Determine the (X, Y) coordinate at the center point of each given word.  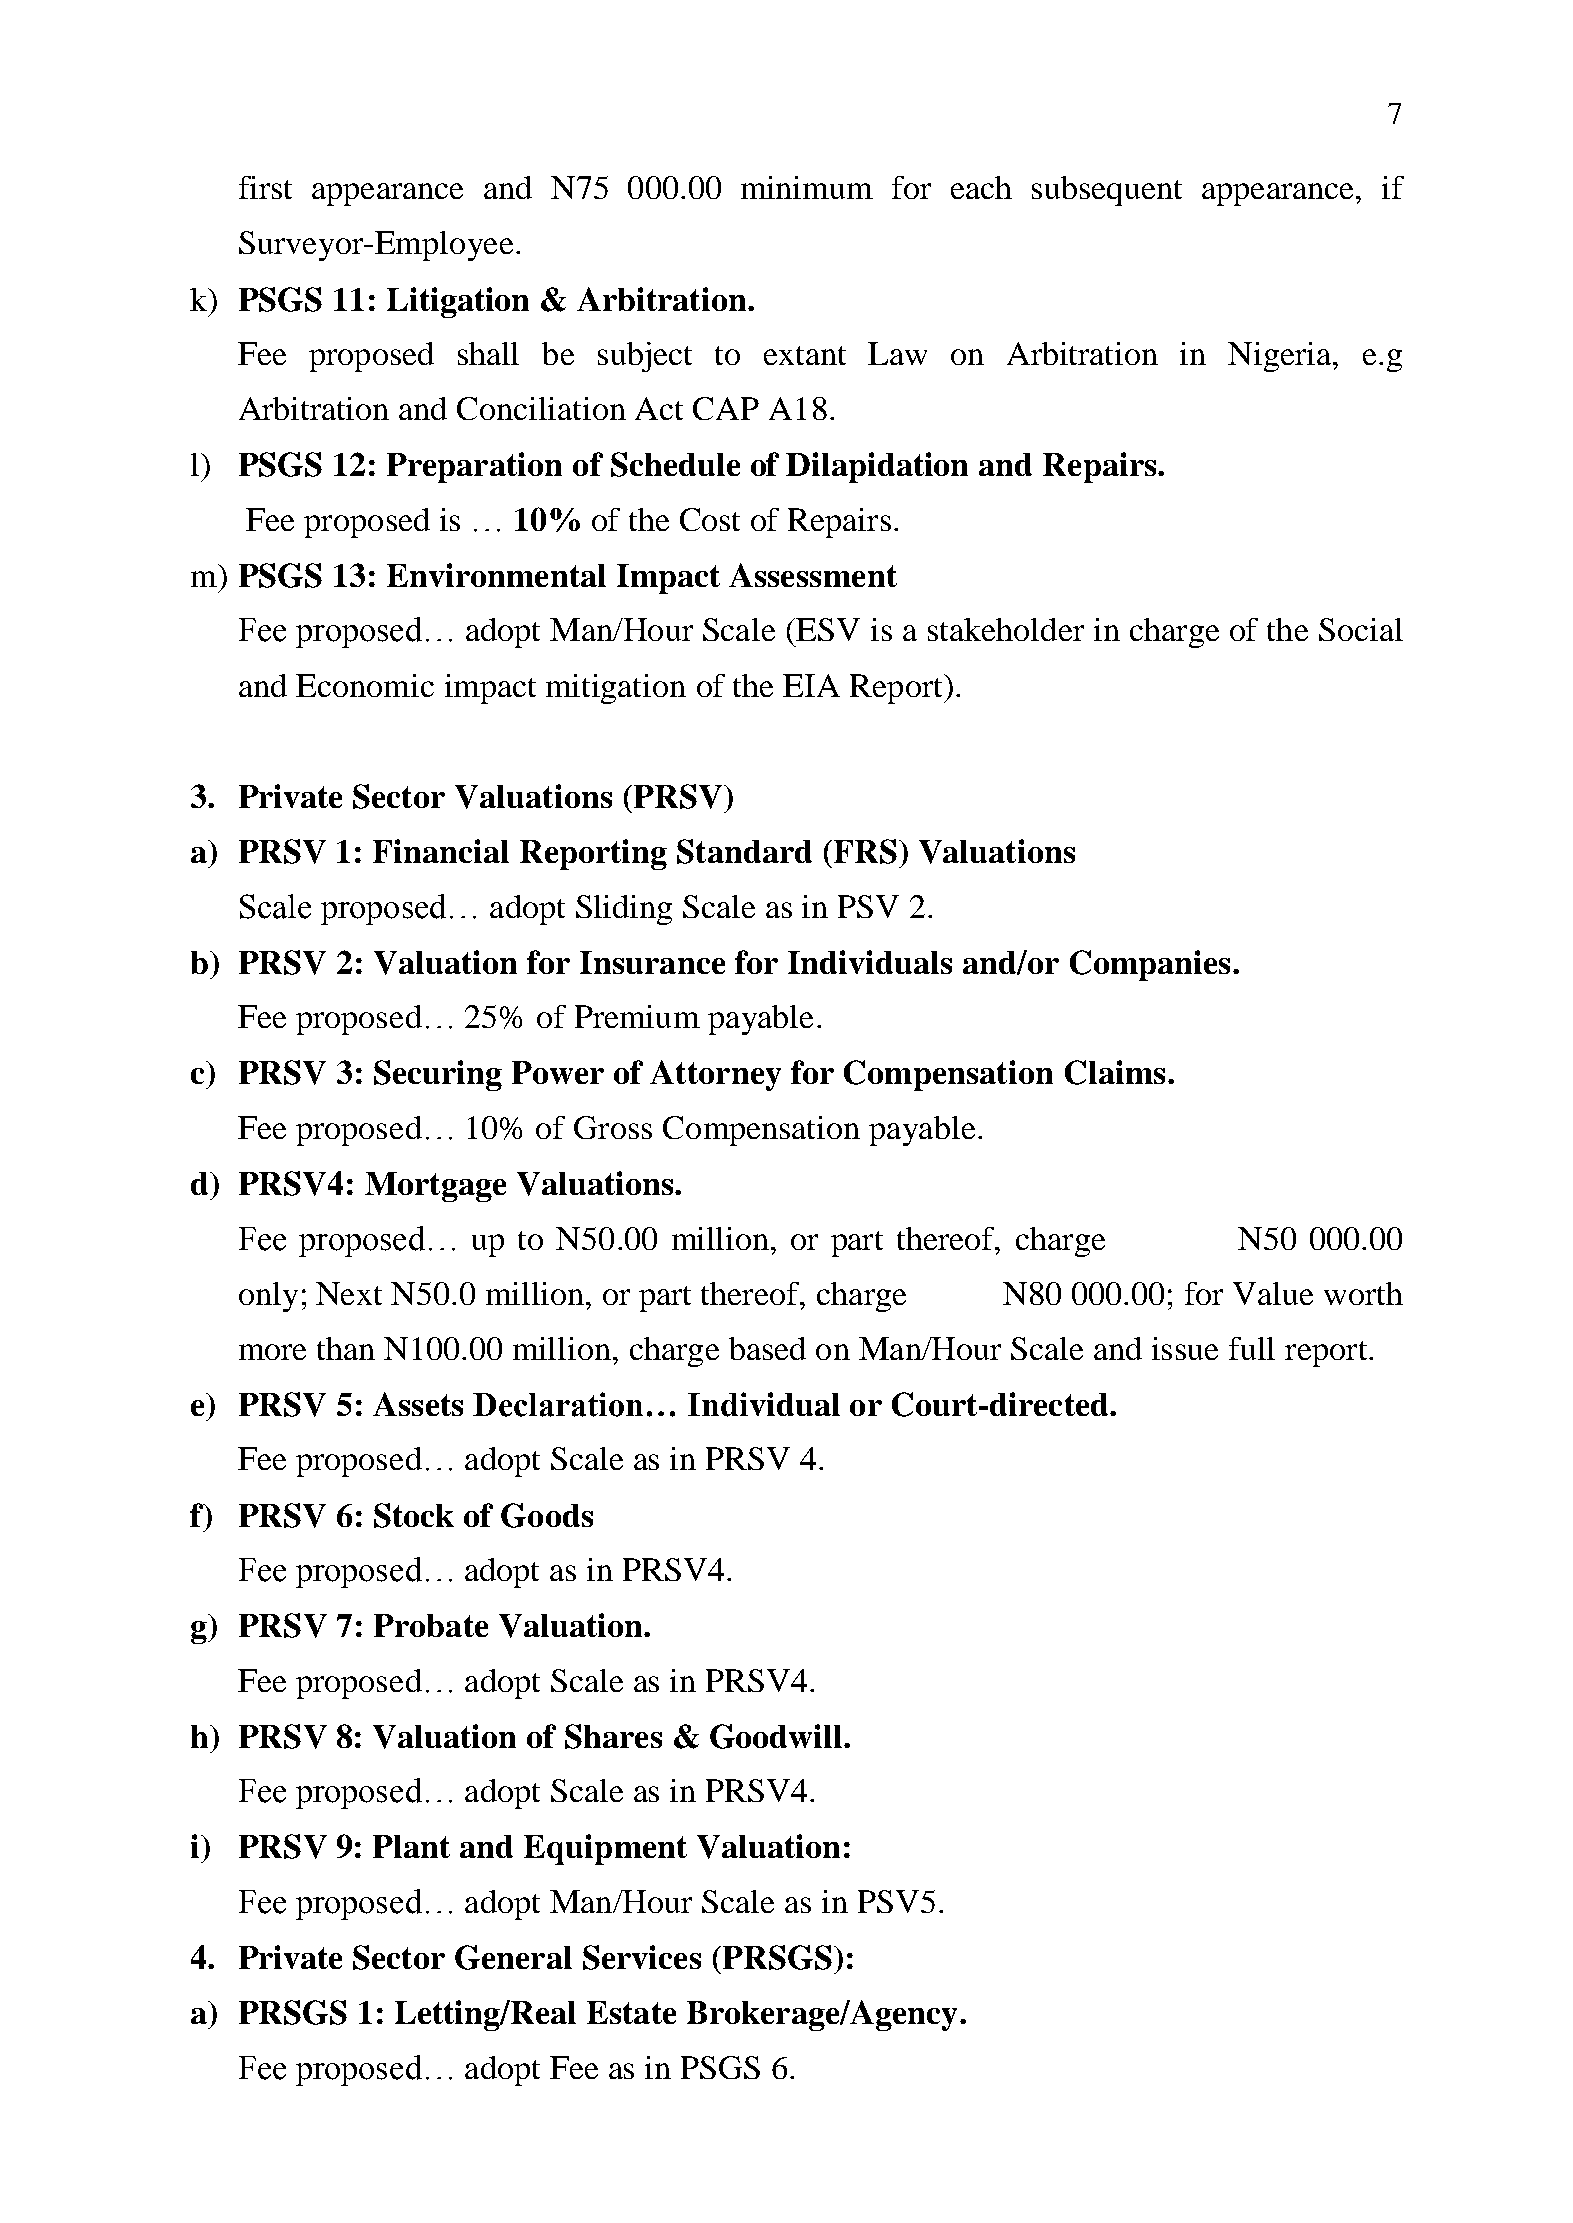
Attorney (715, 1075)
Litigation (458, 302)
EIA (811, 685)
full (1252, 1348)
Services (642, 1957)
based (767, 1348)
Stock (414, 1515)
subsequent (1107, 191)
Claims (1115, 1072)
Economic (365, 685)
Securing (438, 1075)
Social (1361, 629)
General (513, 1957)
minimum (807, 187)
